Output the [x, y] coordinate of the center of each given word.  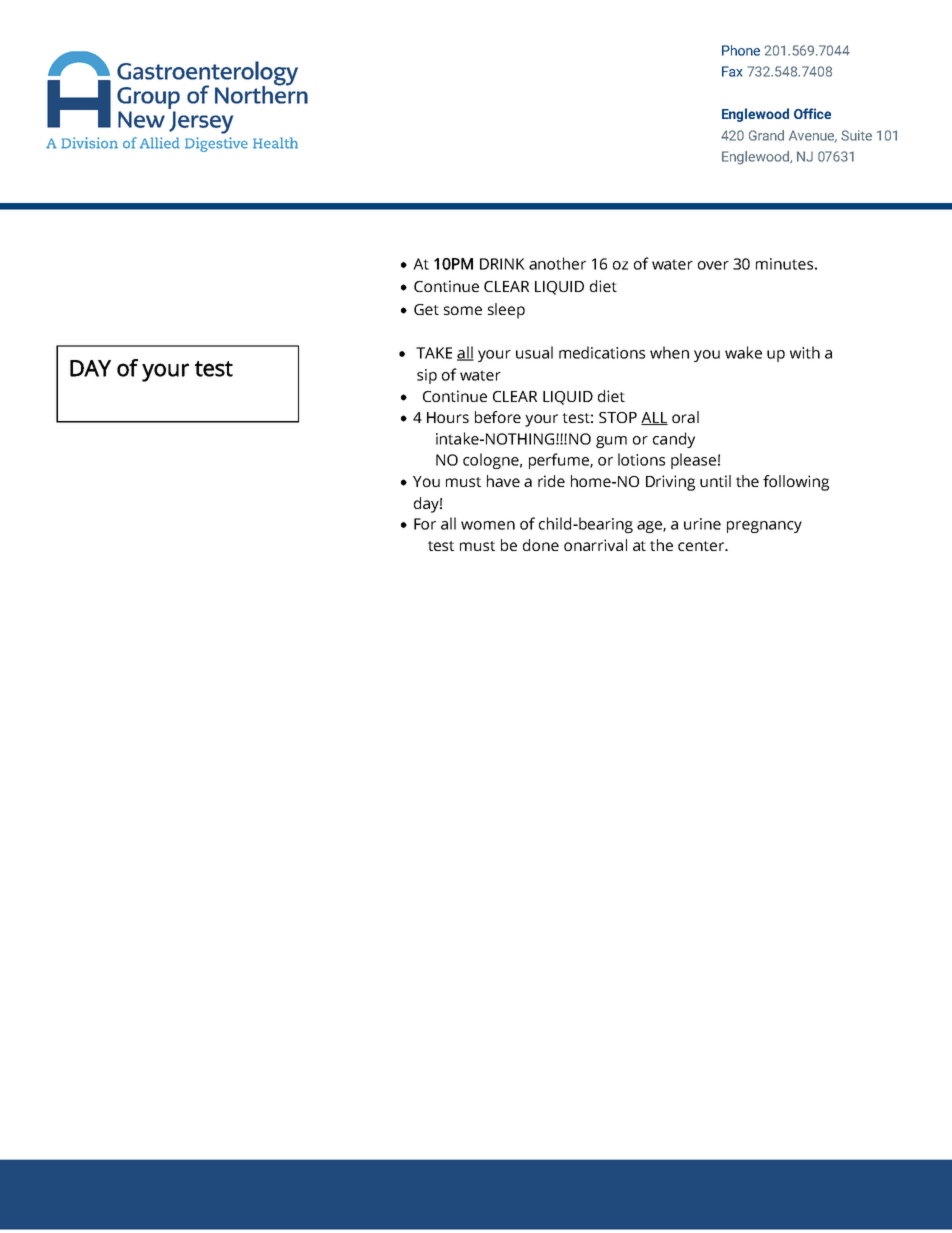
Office [812, 113]
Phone [741, 50]
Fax [732, 71]
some [463, 310]
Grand [766, 135]
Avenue [813, 136]
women [488, 525]
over [713, 265]
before [498, 417]
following [796, 483]
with [805, 352]
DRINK [502, 264]
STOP [618, 417]
